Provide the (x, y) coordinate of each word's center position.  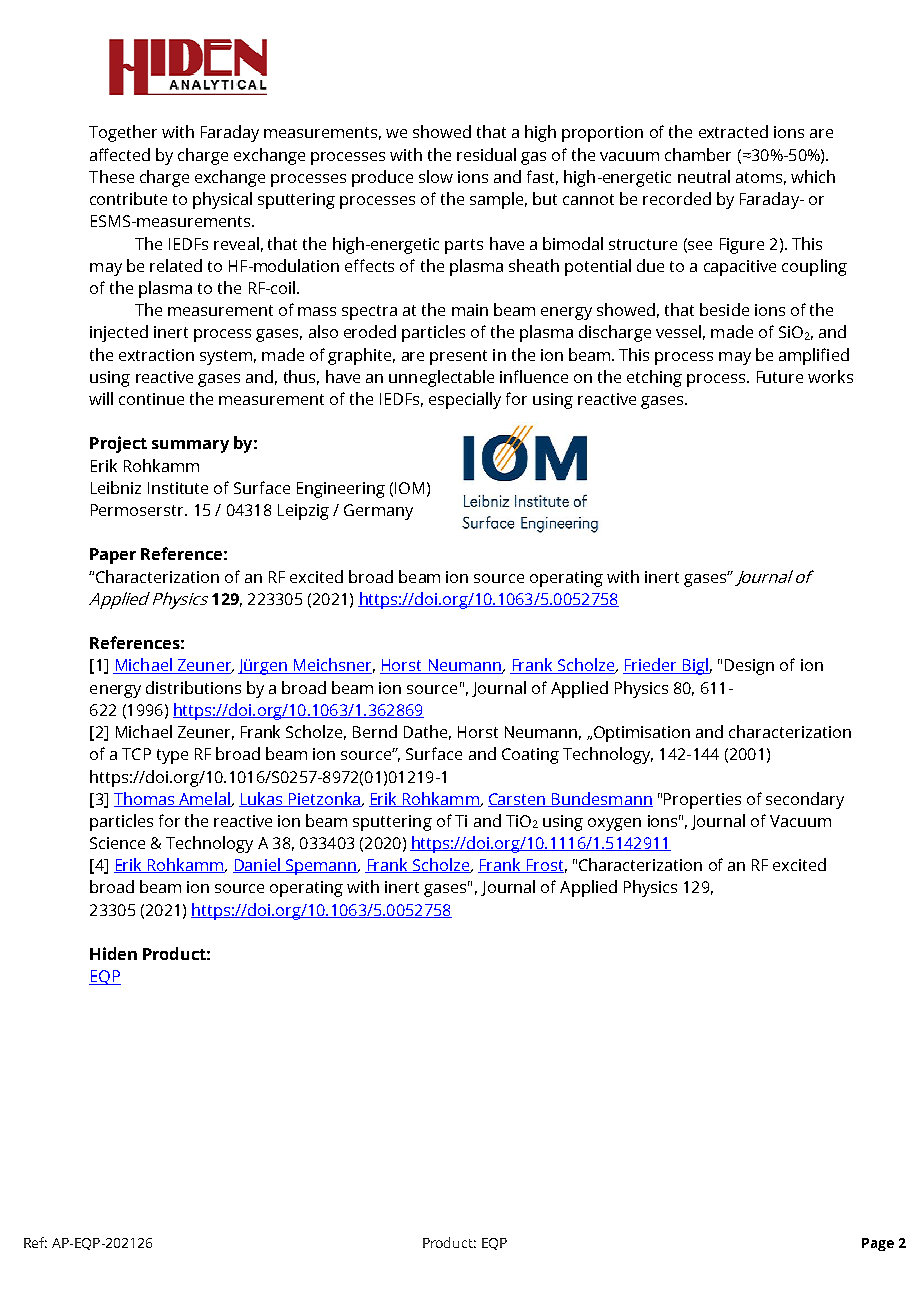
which (813, 176)
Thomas (145, 799)
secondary (805, 800)
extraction (156, 355)
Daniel (257, 865)
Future (780, 377)
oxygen (614, 824)
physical (222, 200)
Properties (702, 801)
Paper (113, 556)
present (458, 357)
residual (486, 154)
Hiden (113, 953)
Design (749, 667)
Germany (378, 512)
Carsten (518, 800)
